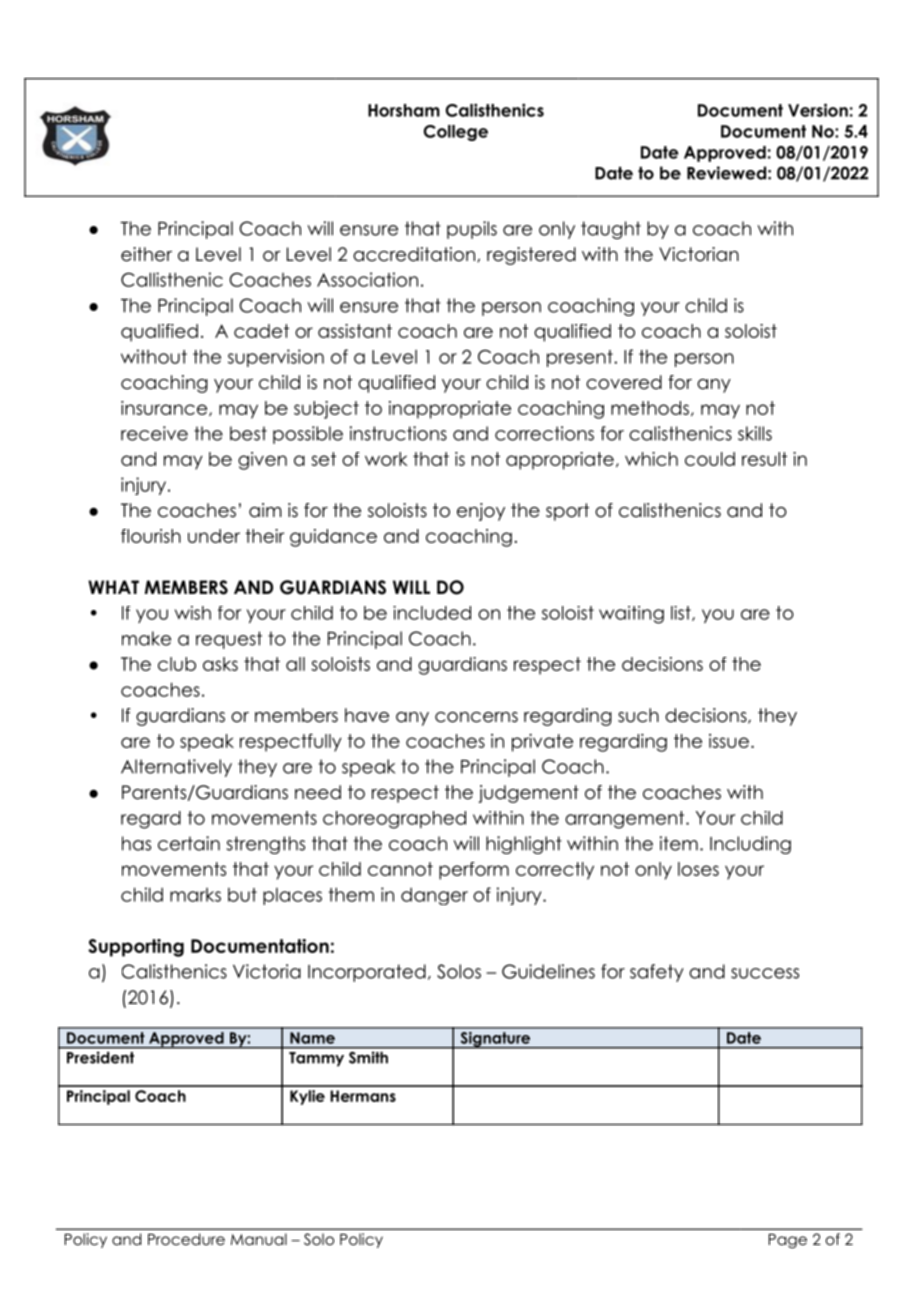 The image size is (924, 1308). What do you see at coordinates (177, 664) in the document?
I see `club` at bounding box center [177, 664].
